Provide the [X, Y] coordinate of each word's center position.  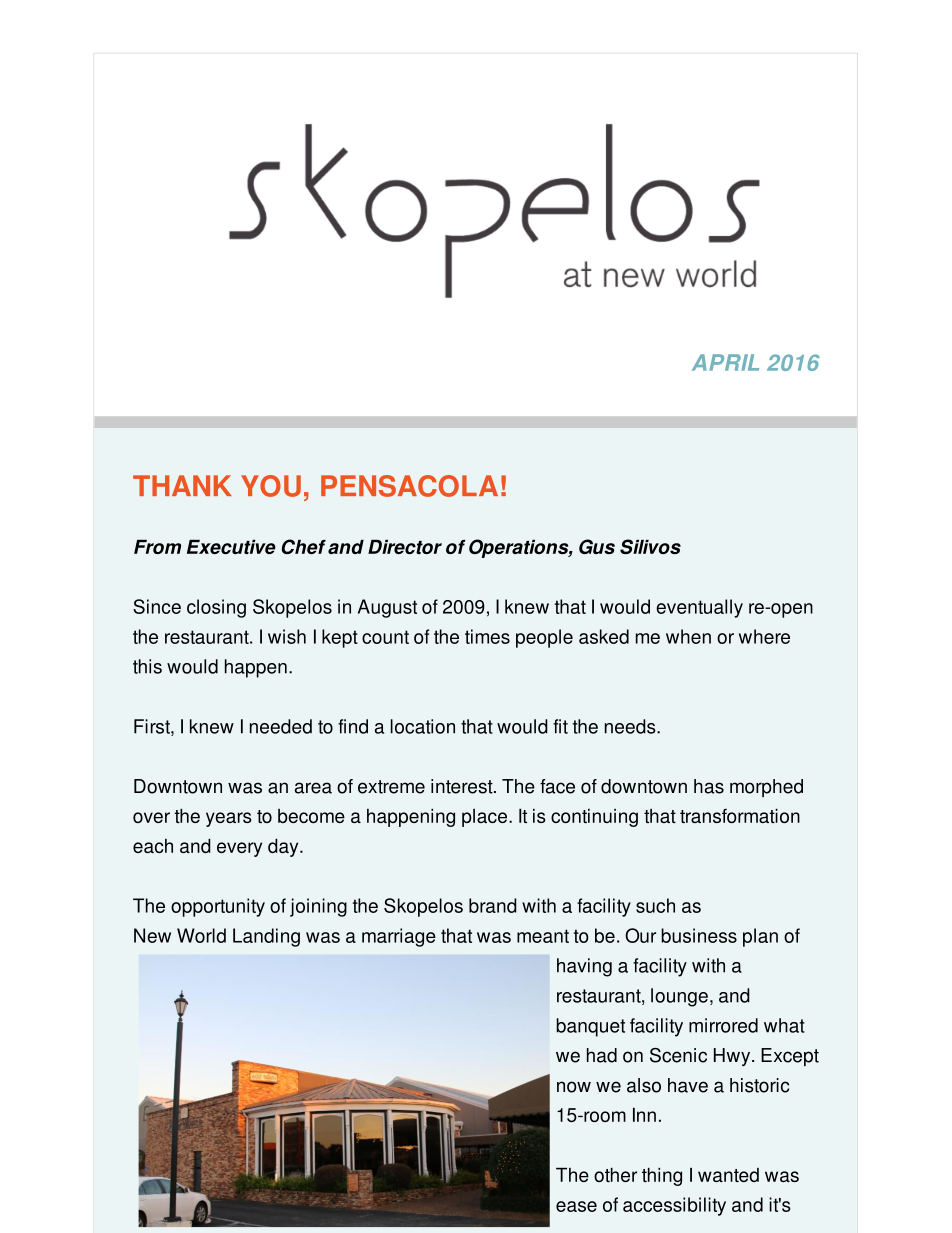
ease [576, 1206]
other [615, 1174]
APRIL [725, 362]
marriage [399, 937]
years [229, 819]
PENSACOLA [409, 486]
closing [216, 608]
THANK [182, 485]
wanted [728, 1175]
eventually [699, 608]
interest [463, 786]
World [201, 935]
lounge [679, 997]
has [709, 786]
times [487, 636]
